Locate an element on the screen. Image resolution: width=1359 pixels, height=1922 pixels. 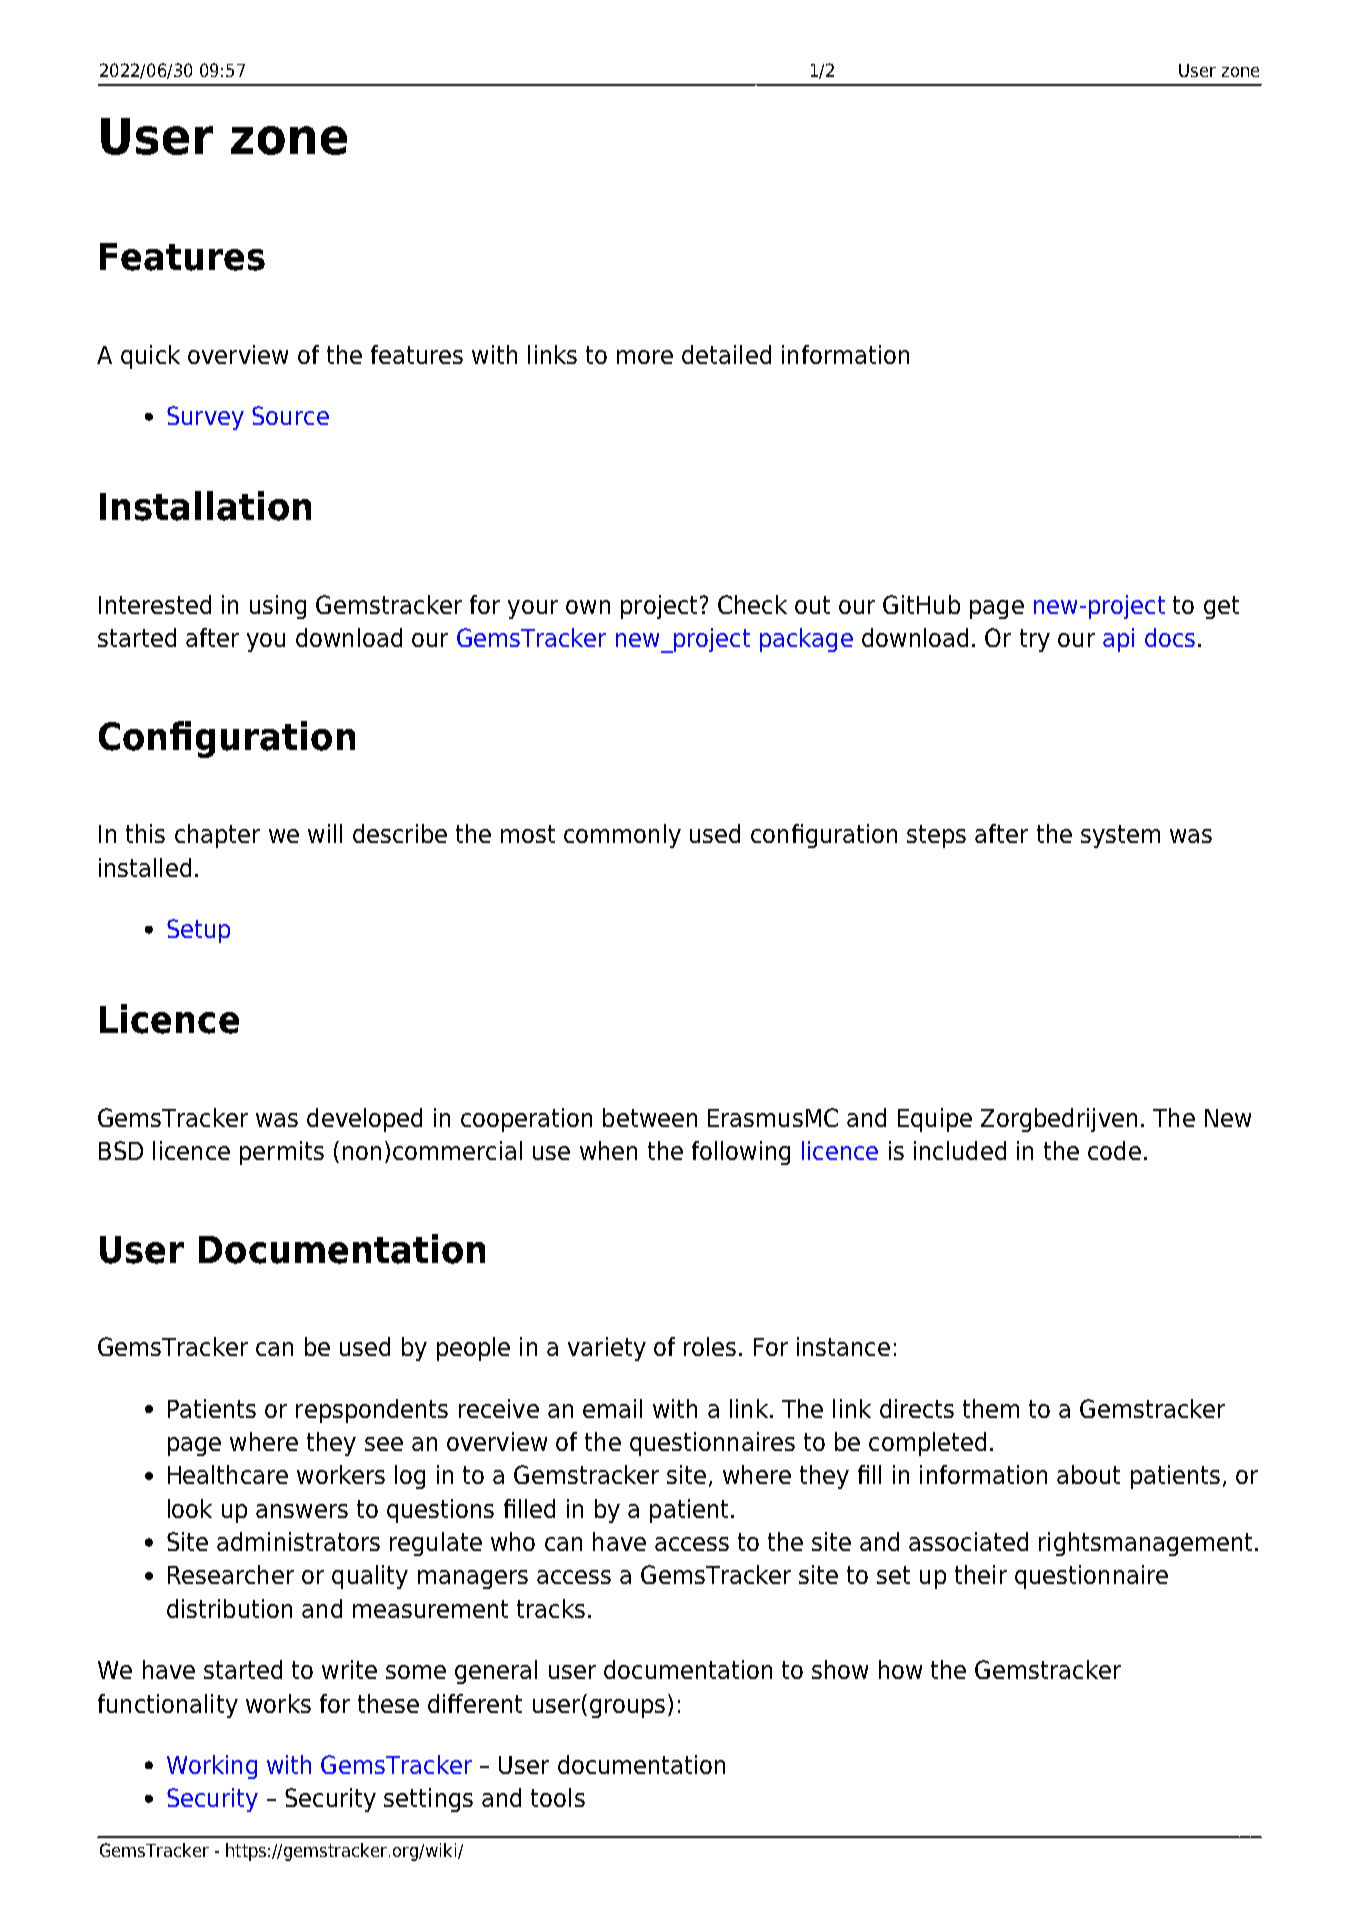
more is located at coordinates (645, 357).
